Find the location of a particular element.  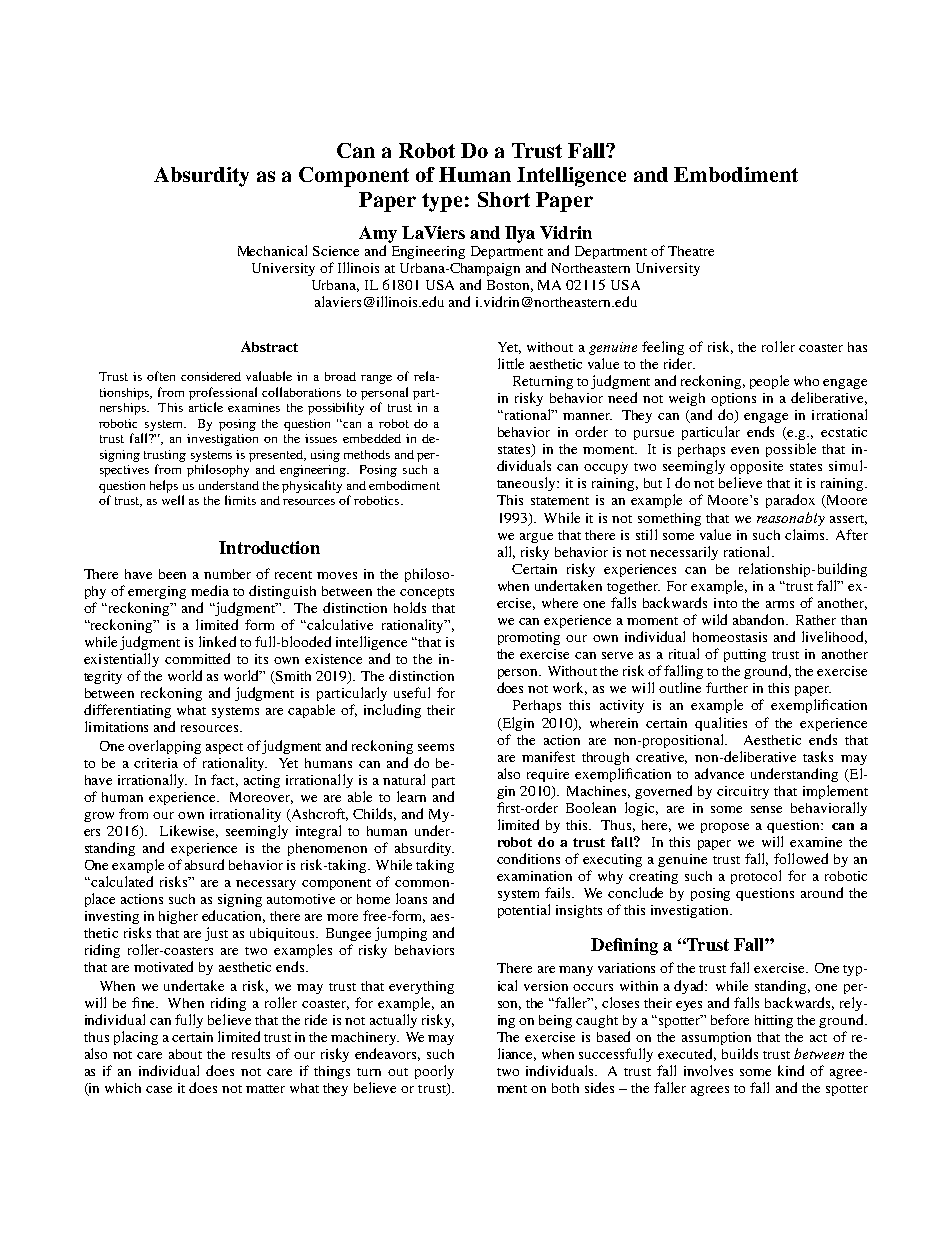

argue is located at coordinates (536, 538).
